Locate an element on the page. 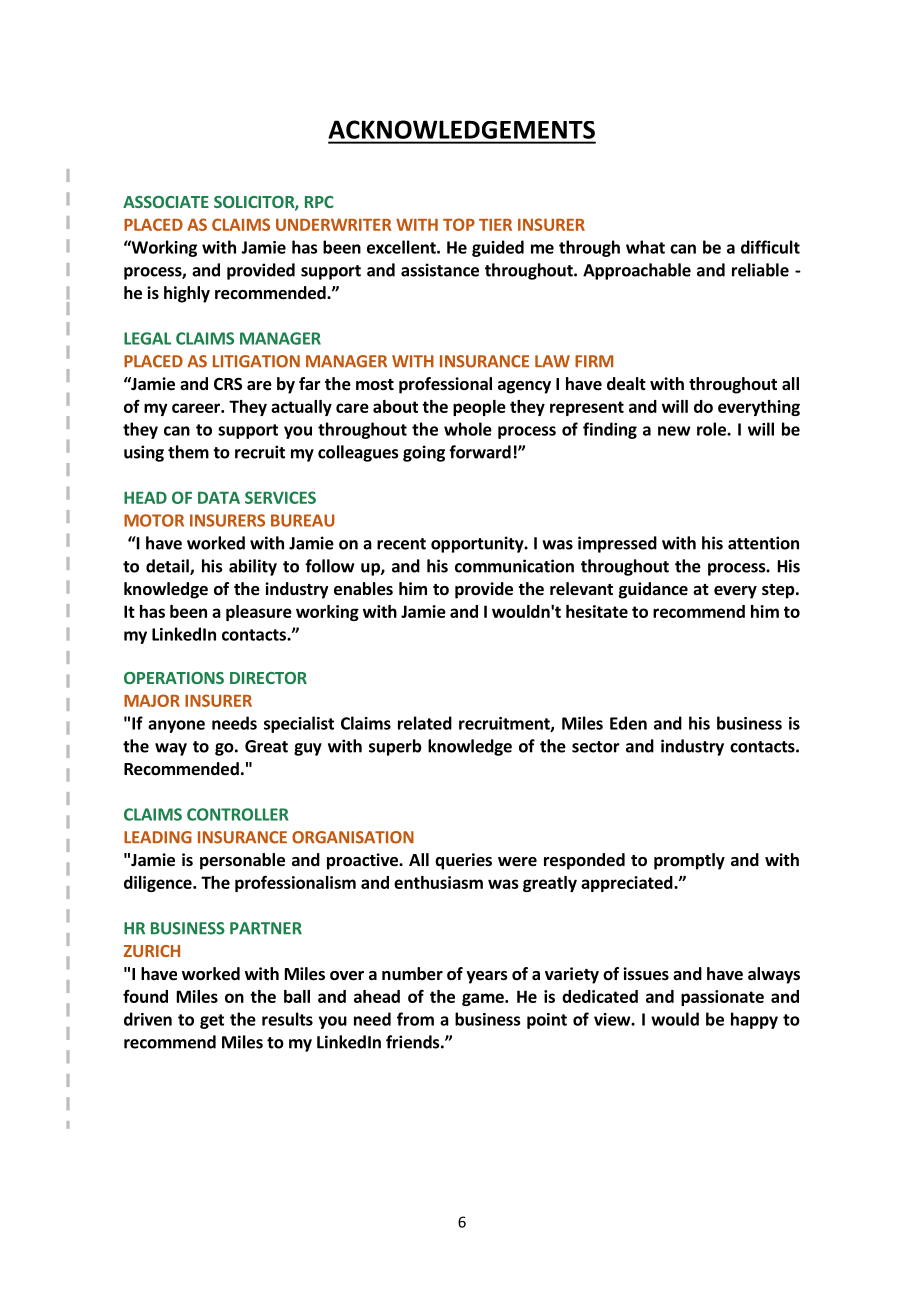 This image has height=1308, width=924. what is located at coordinates (645, 247).
